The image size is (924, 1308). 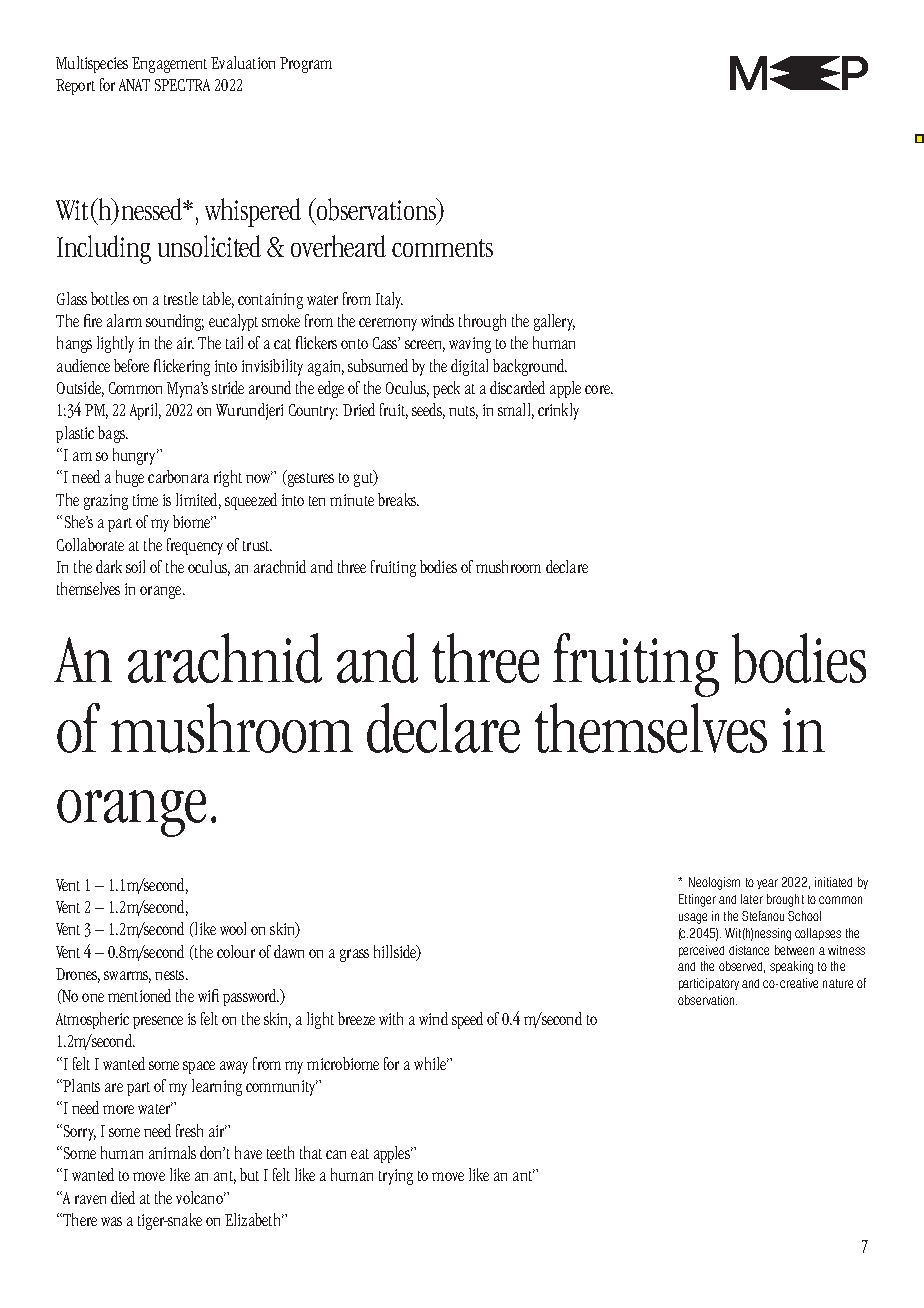 I want to click on trying, so click(x=396, y=1177).
